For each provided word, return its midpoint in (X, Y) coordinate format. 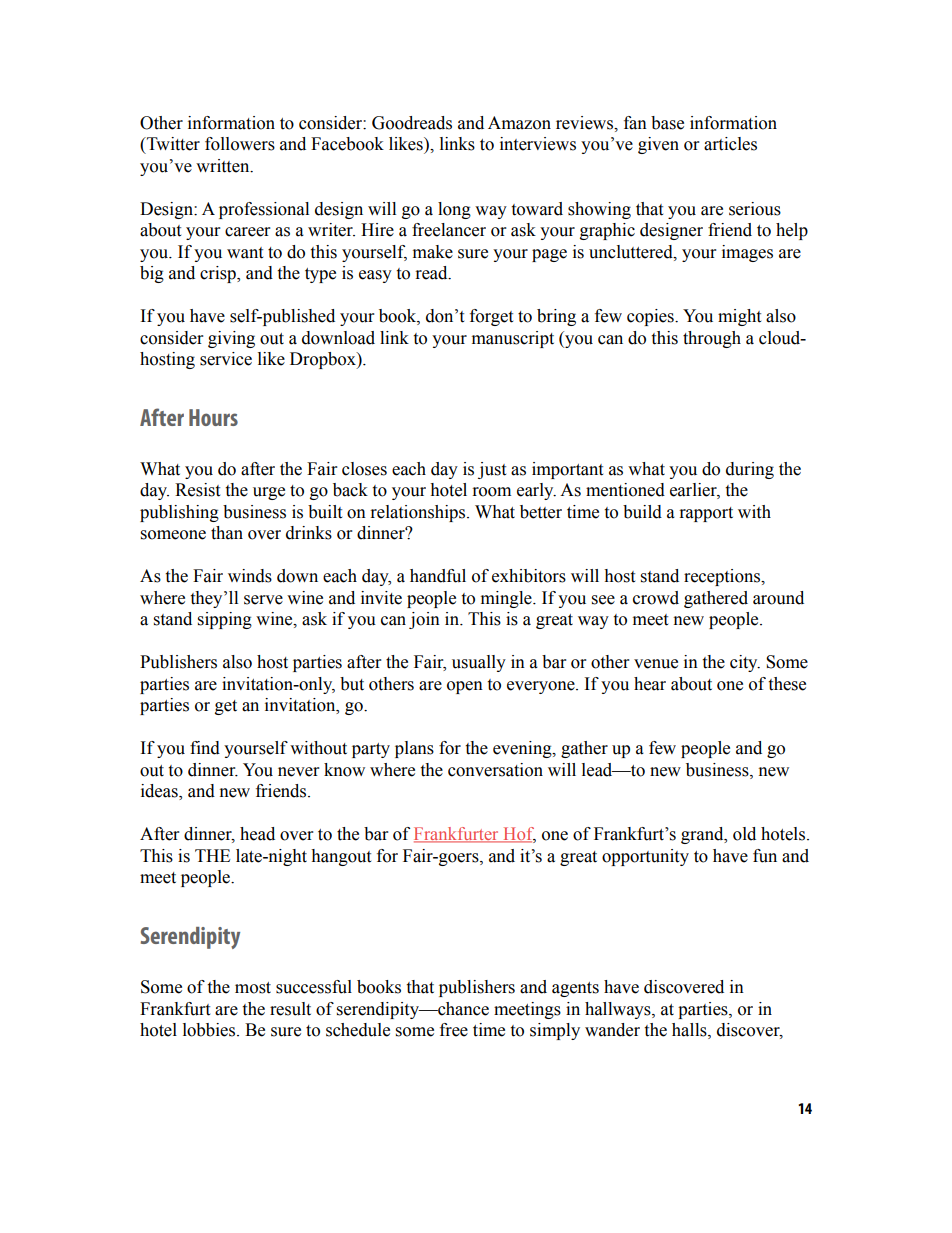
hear (650, 684)
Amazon (519, 123)
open (465, 687)
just (492, 470)
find (205, 748)
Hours (213, 417)
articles (730, 144)
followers (240, 144)
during (750, 470)
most (253, 988)
